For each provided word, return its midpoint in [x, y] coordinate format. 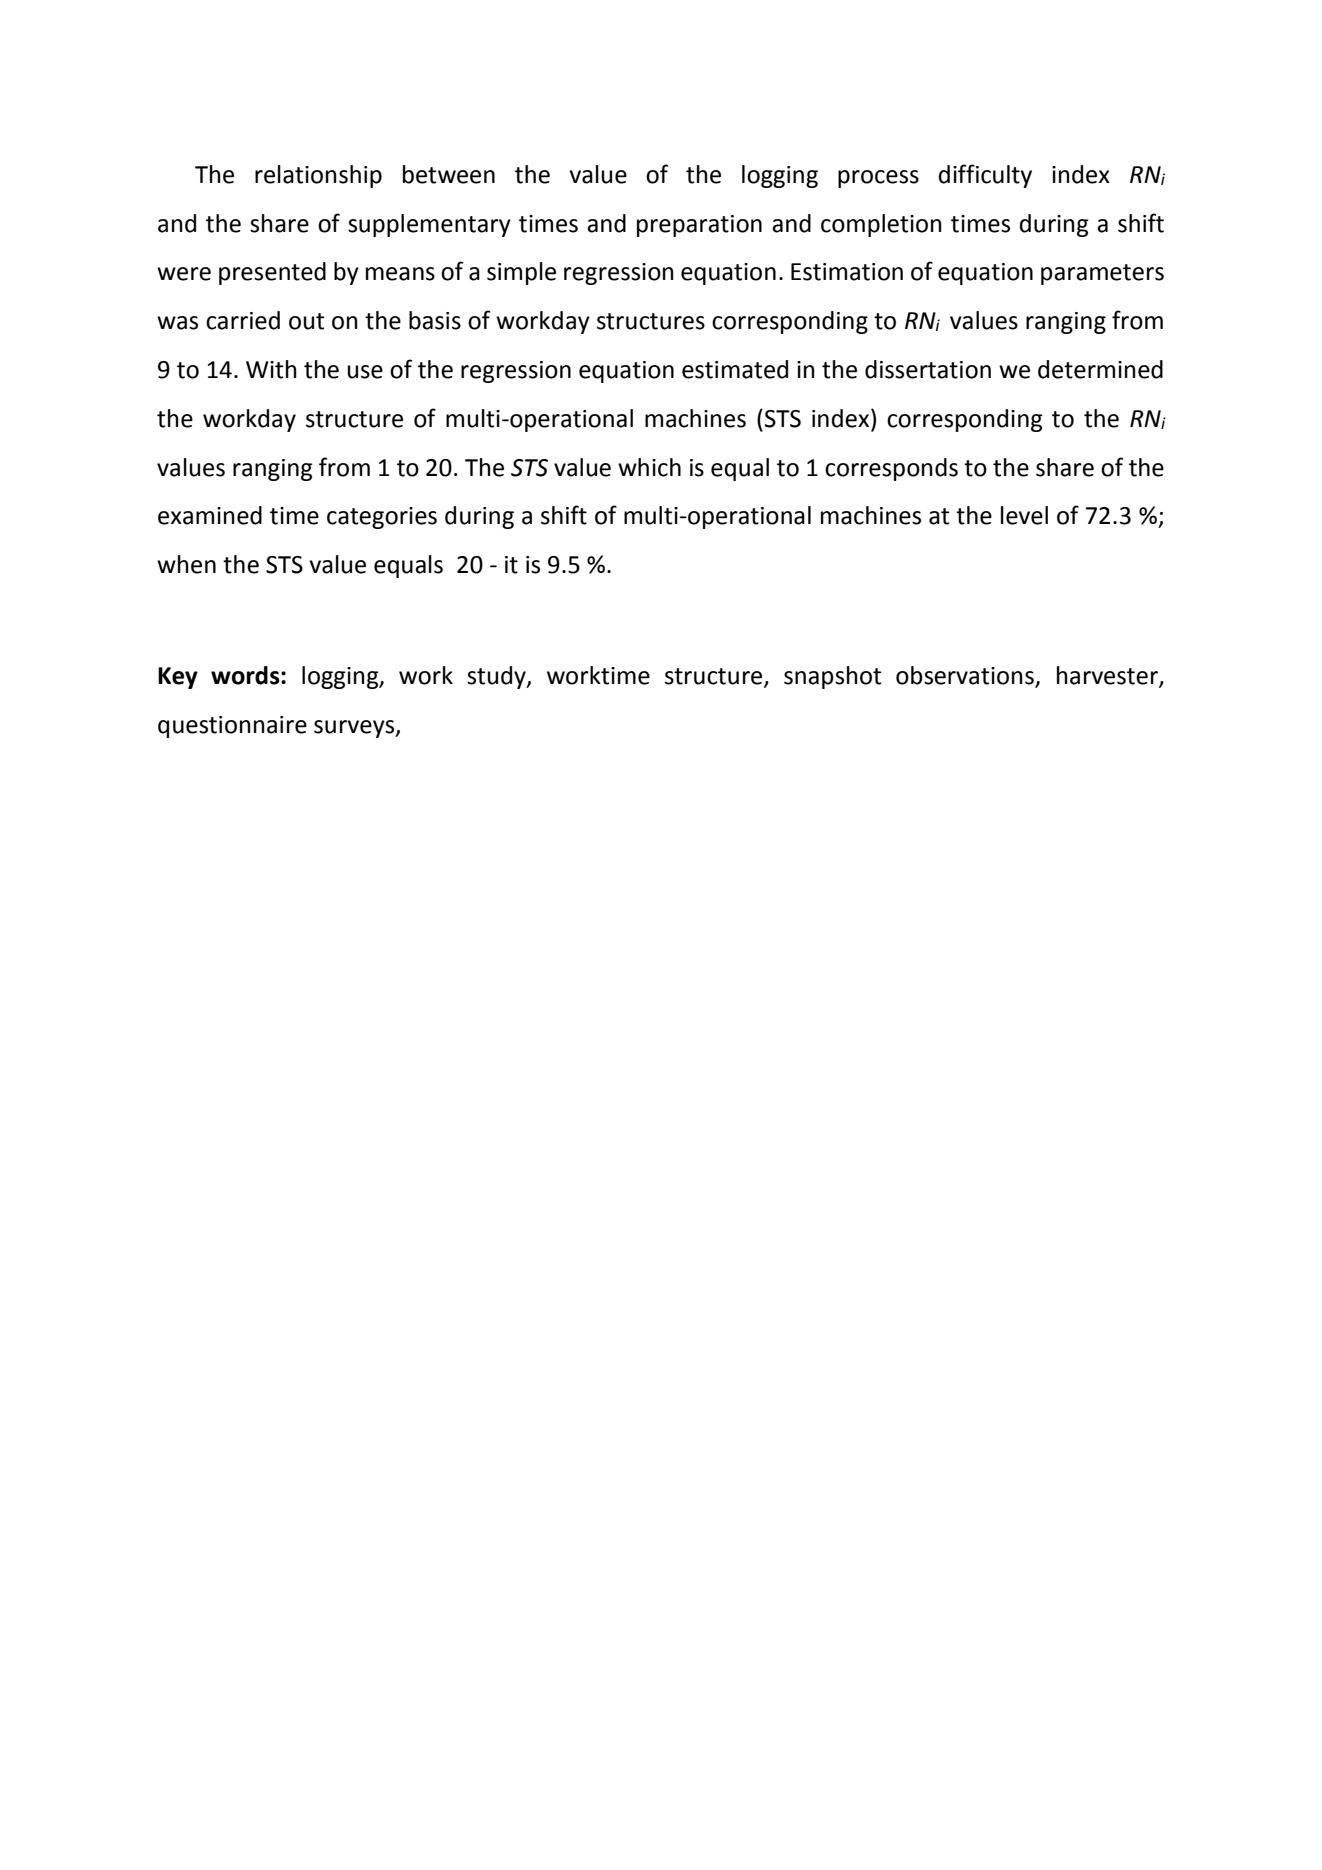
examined [210, 515]
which [649, 467]
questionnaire [232, 727]
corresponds [891, 469]
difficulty [985, 176]
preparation [699, 226]
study [497, 677]
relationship [318, 176]
